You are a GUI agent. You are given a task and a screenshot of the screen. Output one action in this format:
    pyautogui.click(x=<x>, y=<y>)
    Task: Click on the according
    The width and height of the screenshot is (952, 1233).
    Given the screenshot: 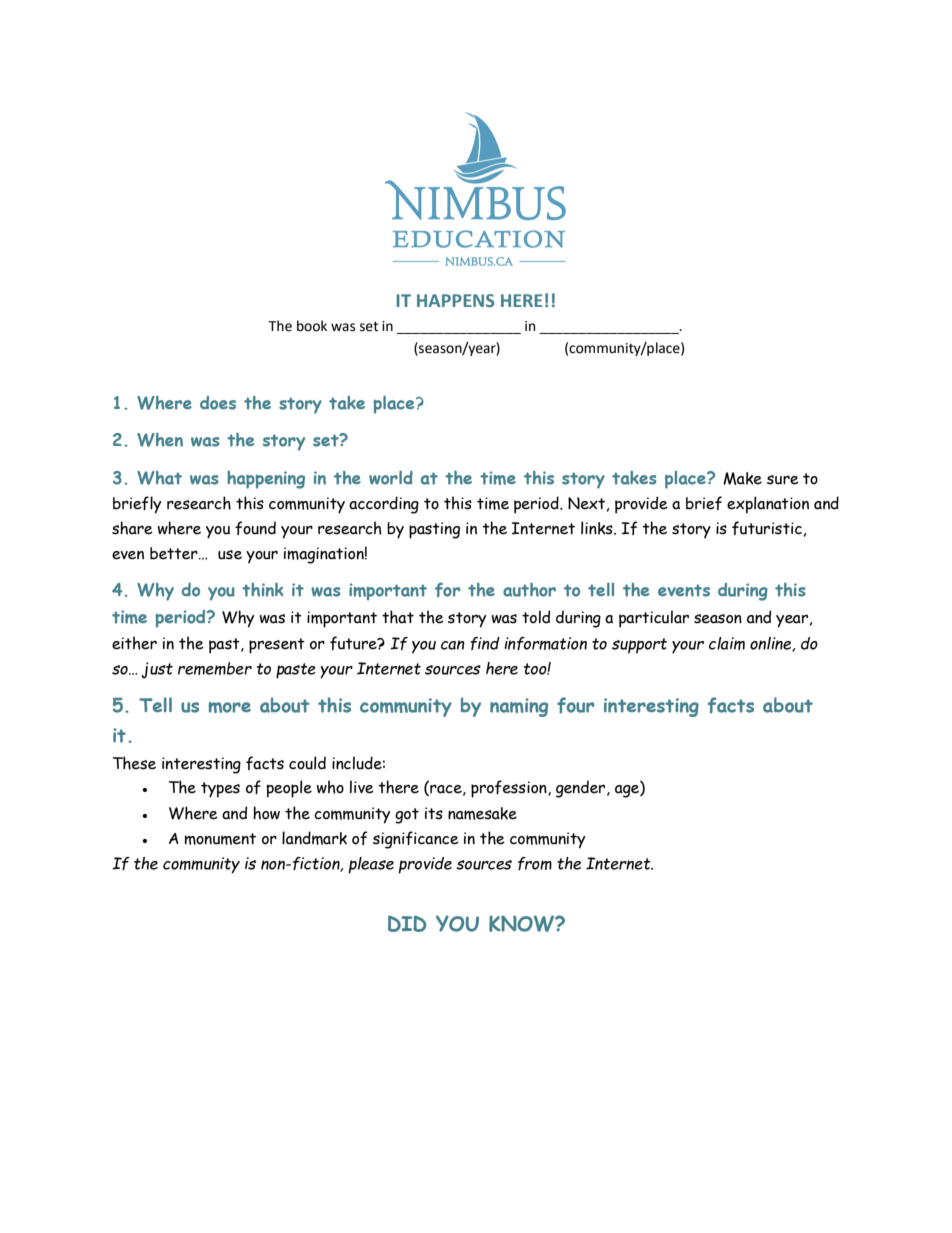 What is the action you would take?
    pyautogui.click(x=384, y=505)
